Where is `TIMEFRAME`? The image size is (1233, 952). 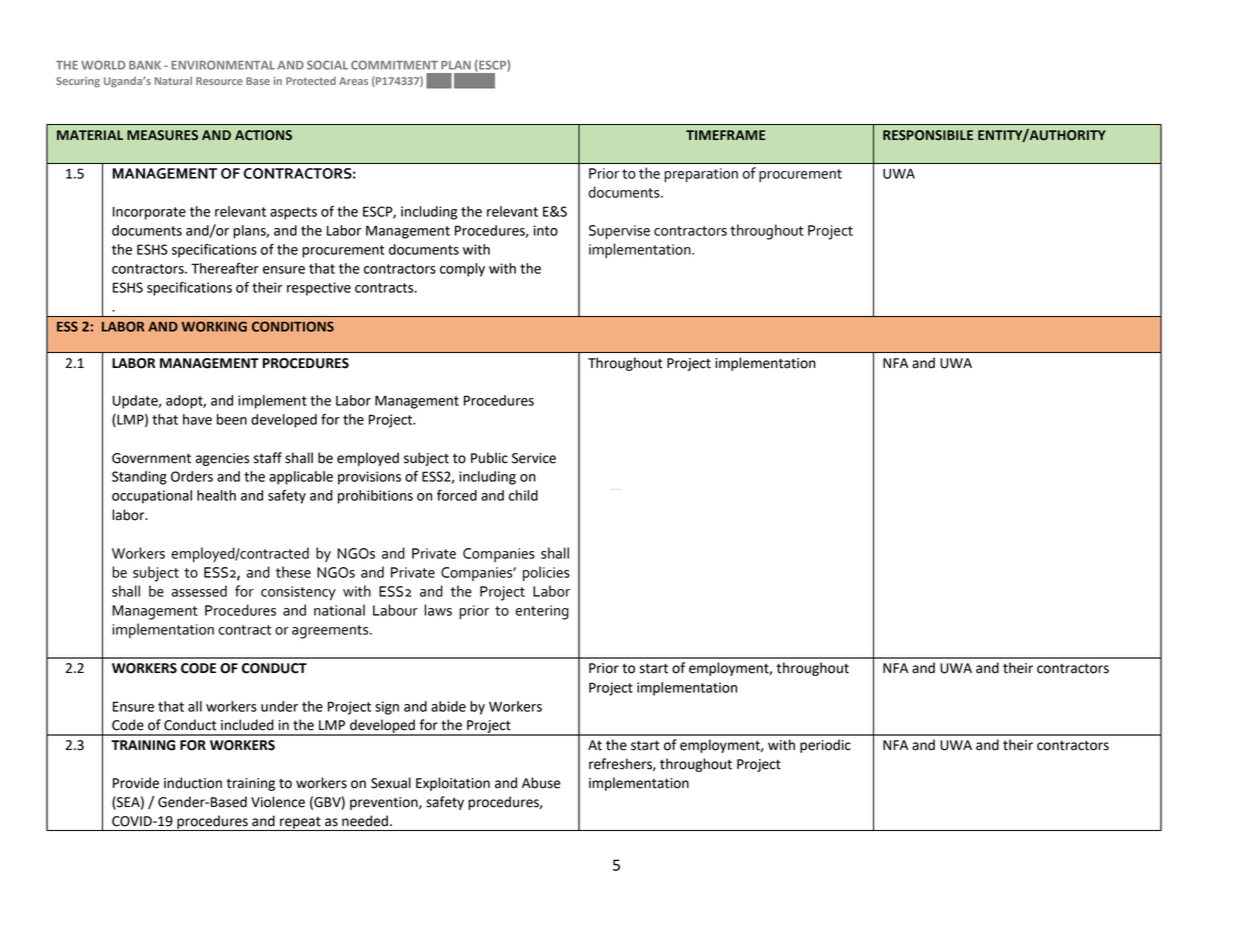 TIMEFRAME is located at coordinates (725, 135).
